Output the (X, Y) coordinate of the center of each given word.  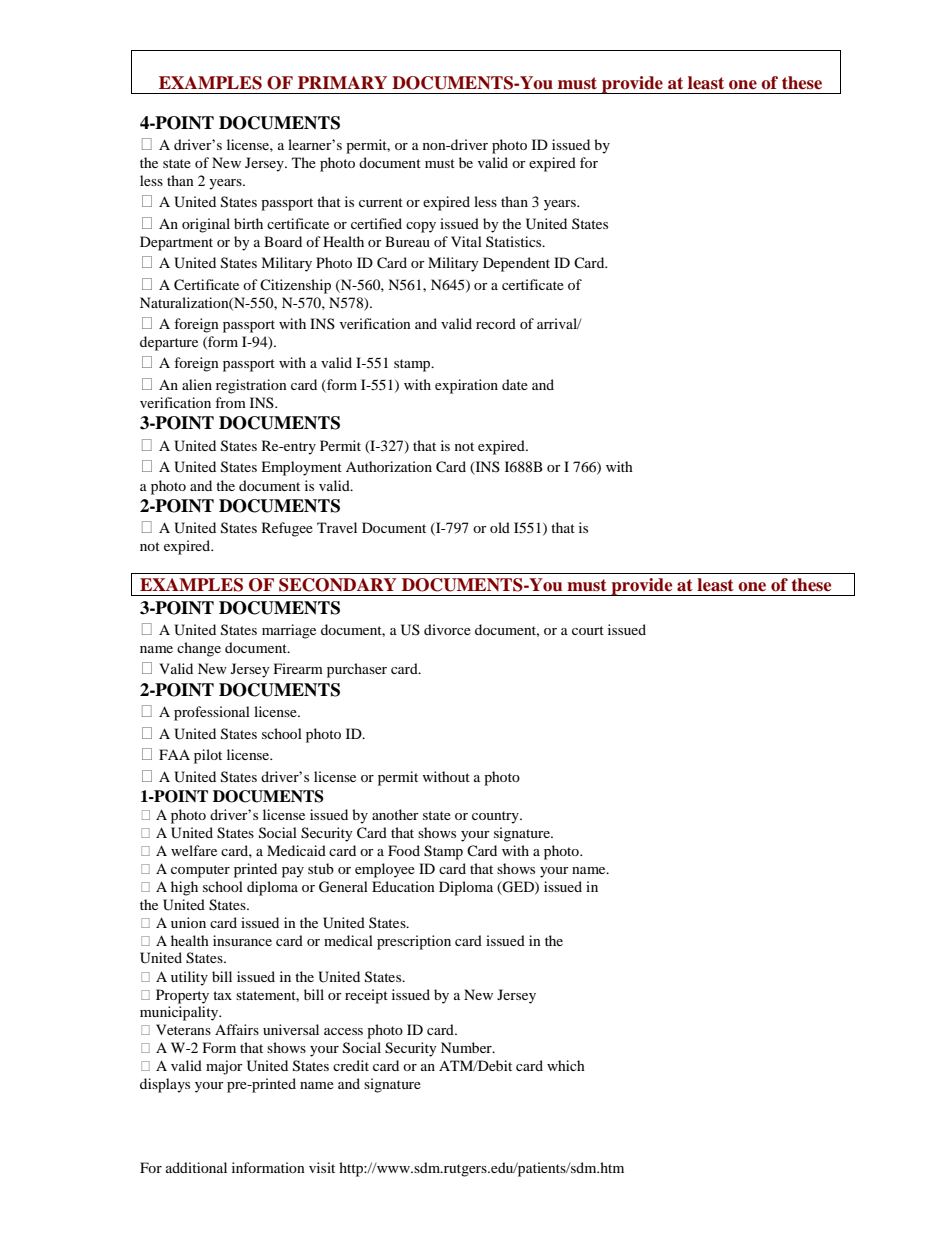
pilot (208, 756)
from (230, 402)
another (395, 814)
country (496, 817)
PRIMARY (342, 82)
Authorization (389, 466)
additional (196, 1167)
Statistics (515, 241)
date (515, 384)
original (206, 225)
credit (351, 1065)
